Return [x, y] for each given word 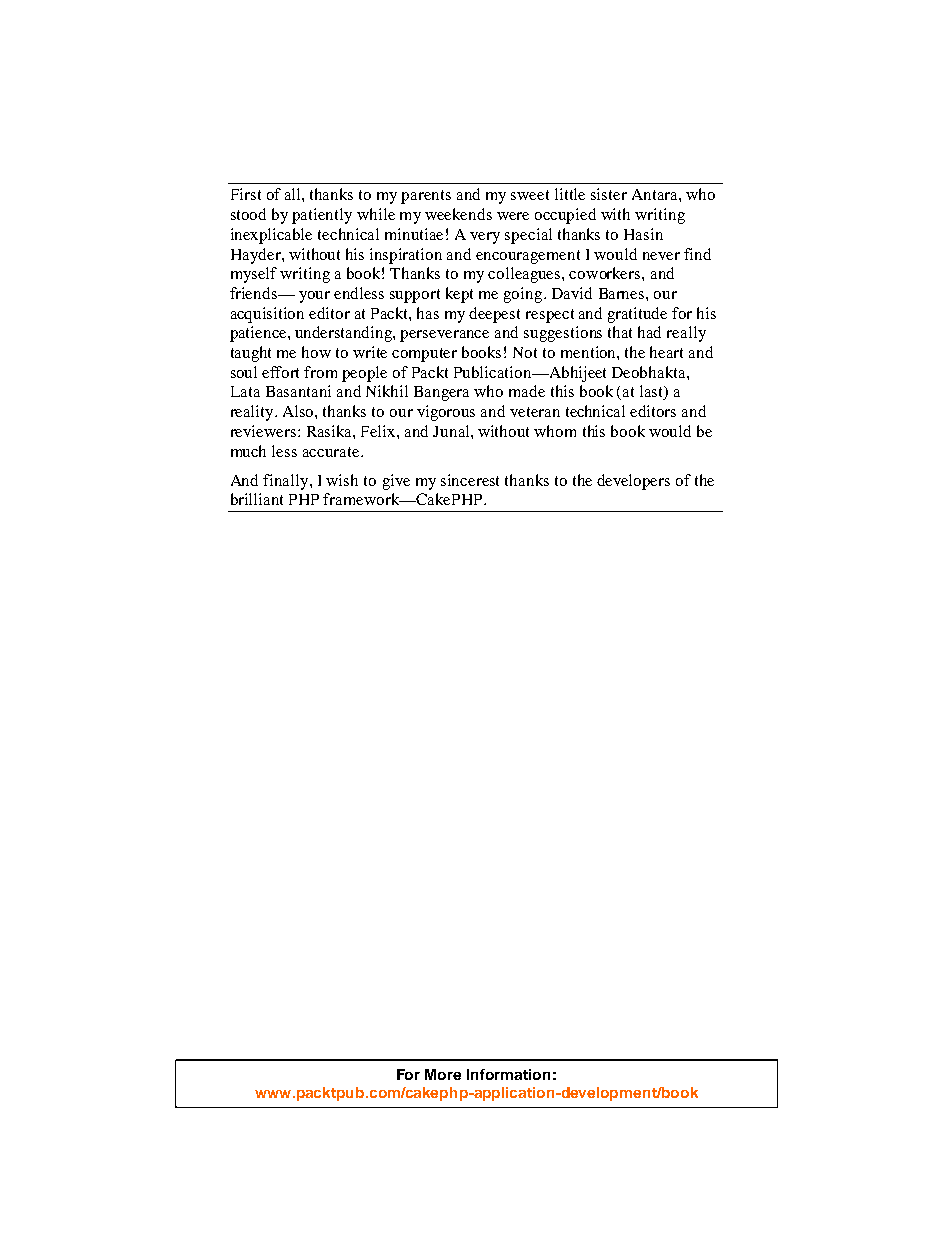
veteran [535, 412]
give [396, 482]
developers [633, 482]
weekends [458, 214]
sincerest [470, 480]
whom [555, 431]
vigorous [446, 413]
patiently [322, 216]
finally [287, 482]
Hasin [643, 234]
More [443, 1074]
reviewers [265, 431]
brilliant [257, 499]
